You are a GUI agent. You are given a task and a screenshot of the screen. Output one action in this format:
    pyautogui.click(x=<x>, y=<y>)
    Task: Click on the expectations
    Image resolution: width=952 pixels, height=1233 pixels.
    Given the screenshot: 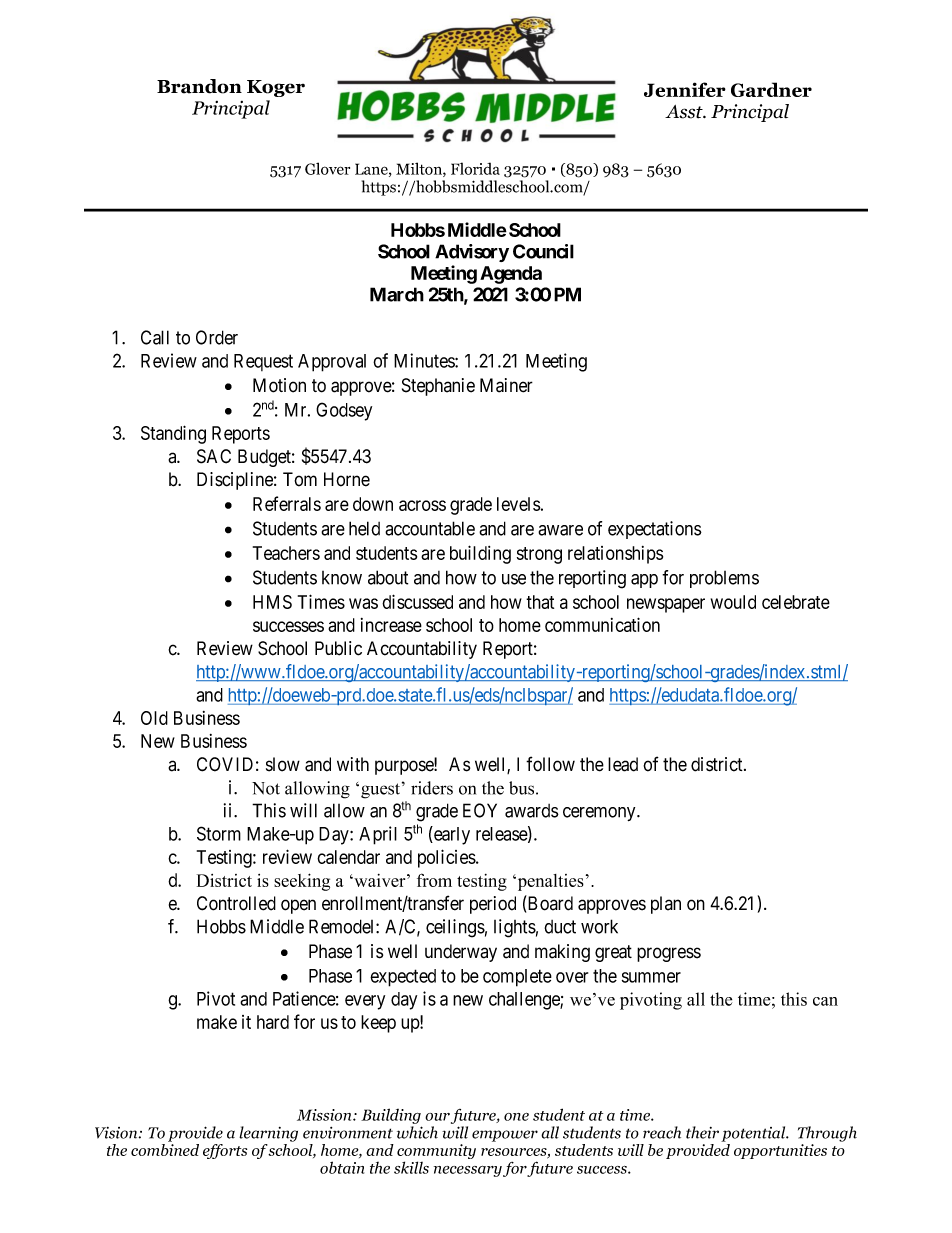 What is the action you would take?
    pyautogui.click(x=655, y=530)
